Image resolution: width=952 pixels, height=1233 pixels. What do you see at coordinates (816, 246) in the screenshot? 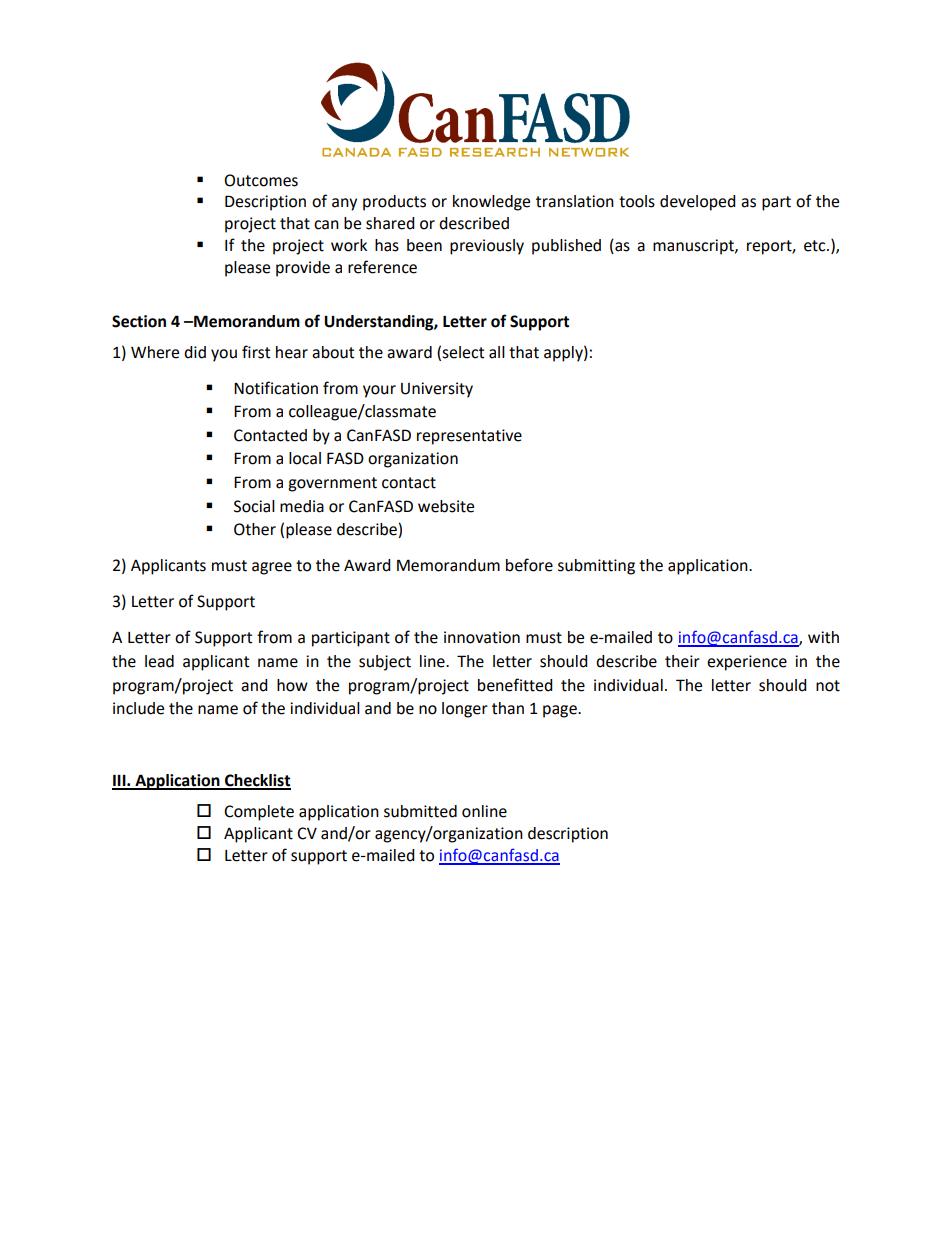
I see `etc` at bounding box center [816, 246].
